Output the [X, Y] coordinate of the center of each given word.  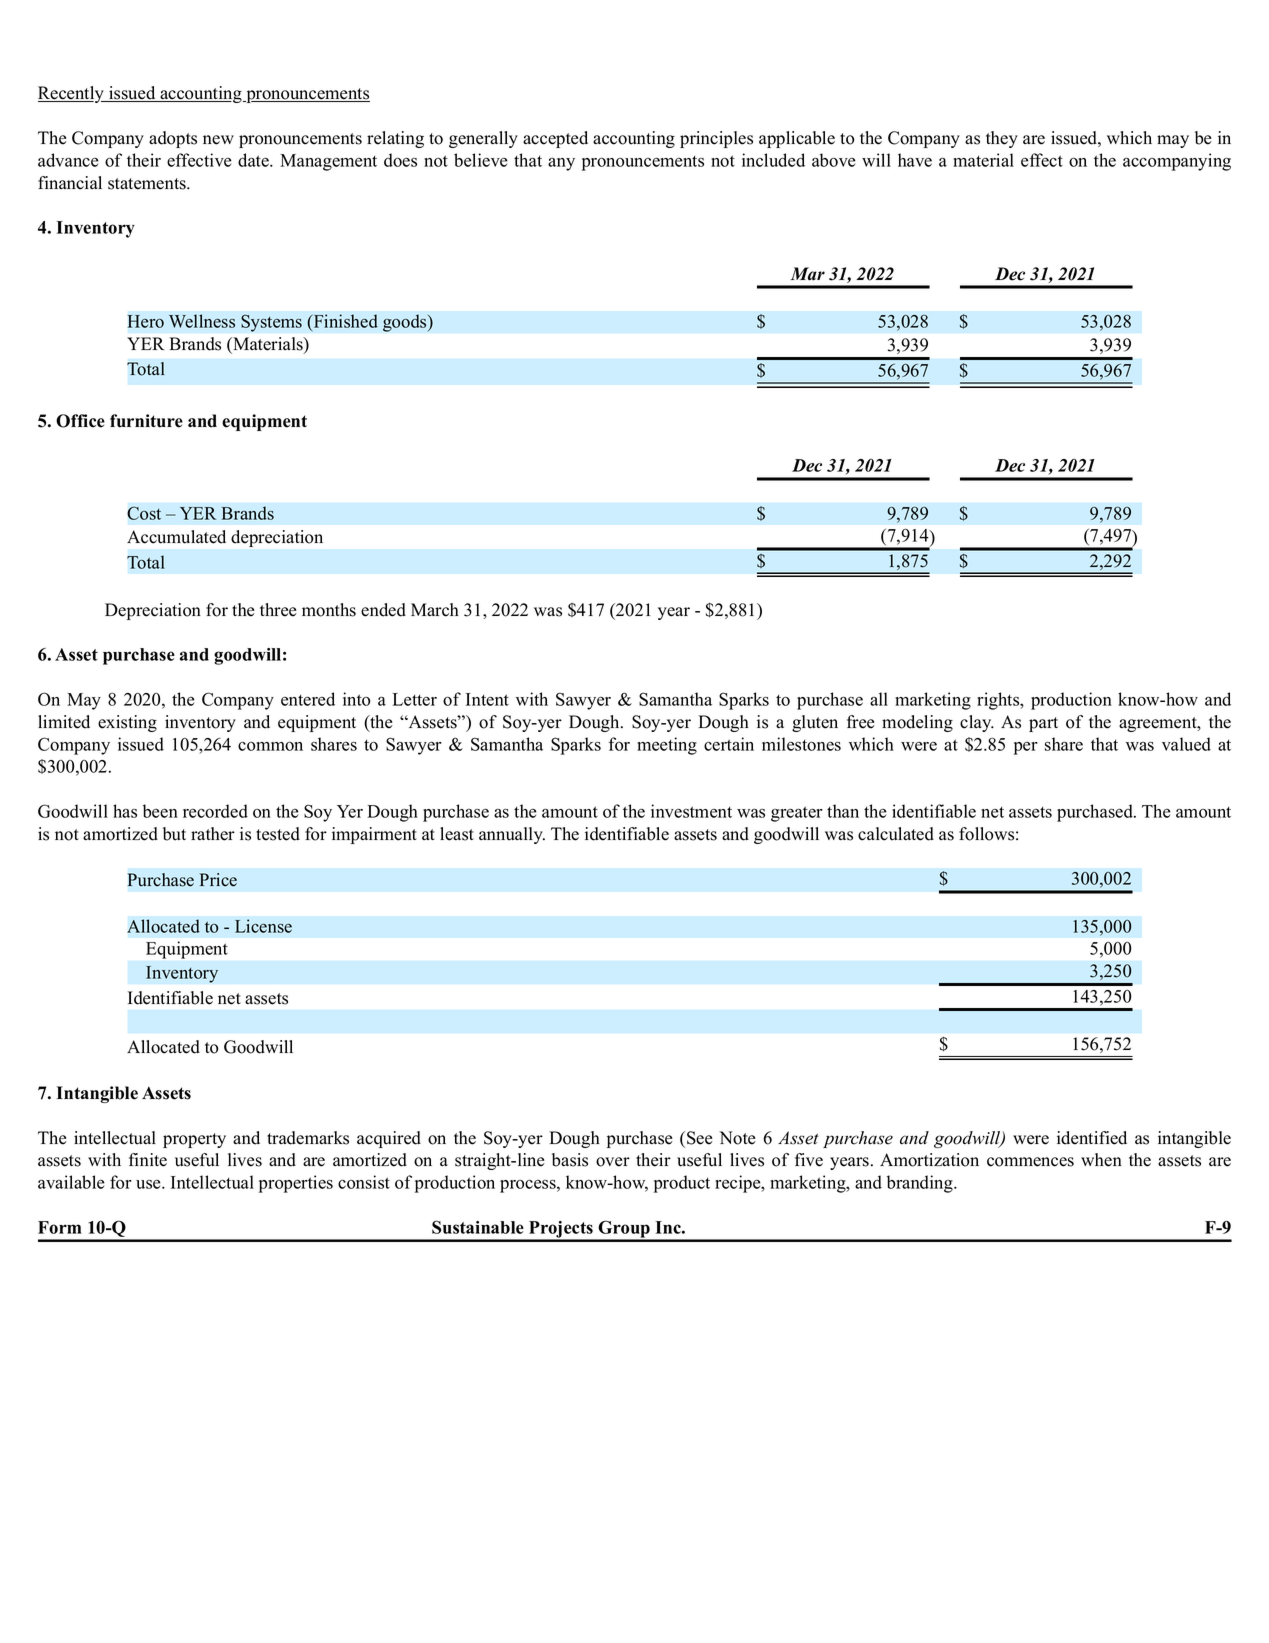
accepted [555, 139]
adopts [173, 139]
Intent [487, 699]
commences [1030, 1162]
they [1002, 139]
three [278, 610]
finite [148, 1160]
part [1043, 724]
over [613, 1162]
